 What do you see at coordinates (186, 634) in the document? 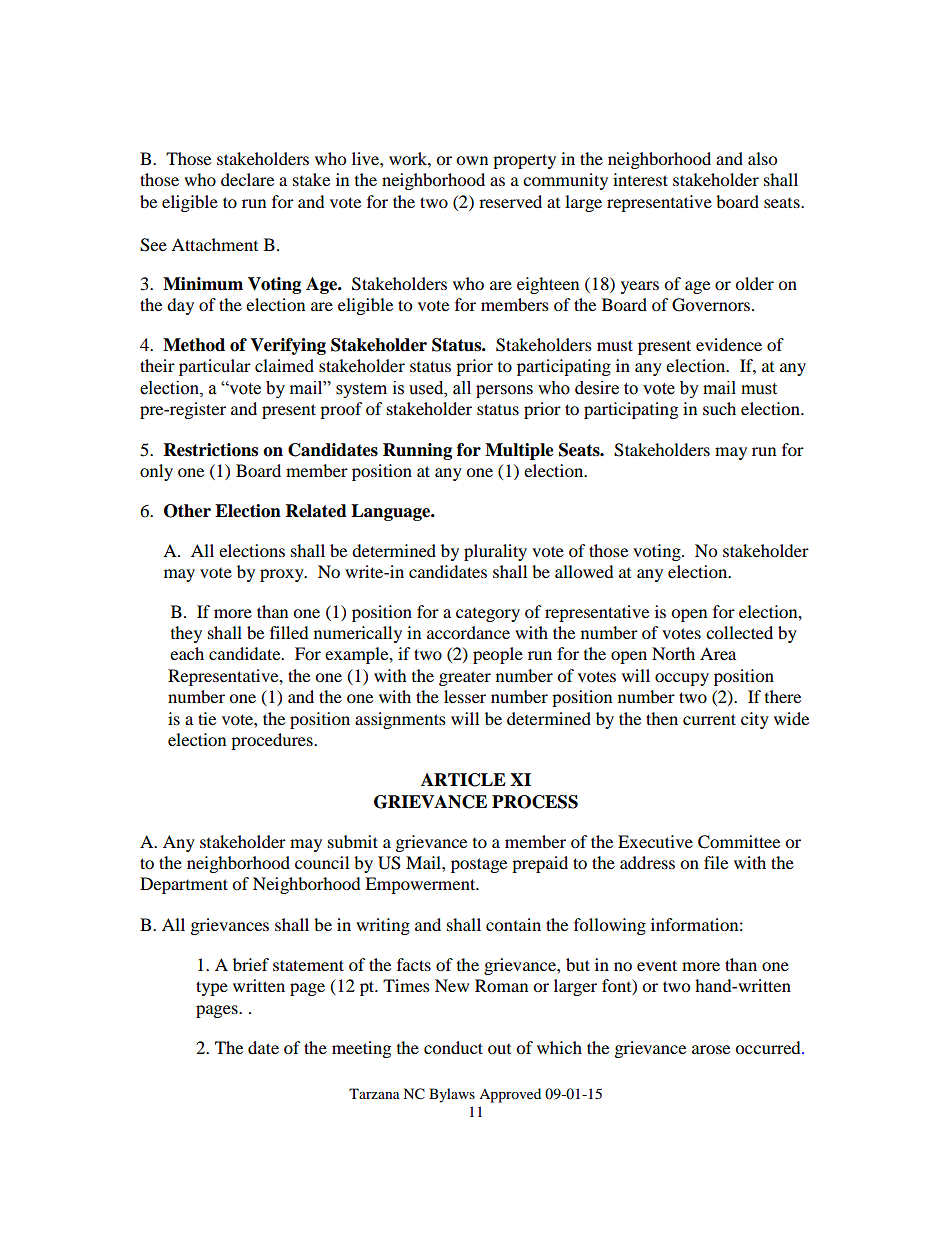
I see `they` at bounding box center [186, 634].
